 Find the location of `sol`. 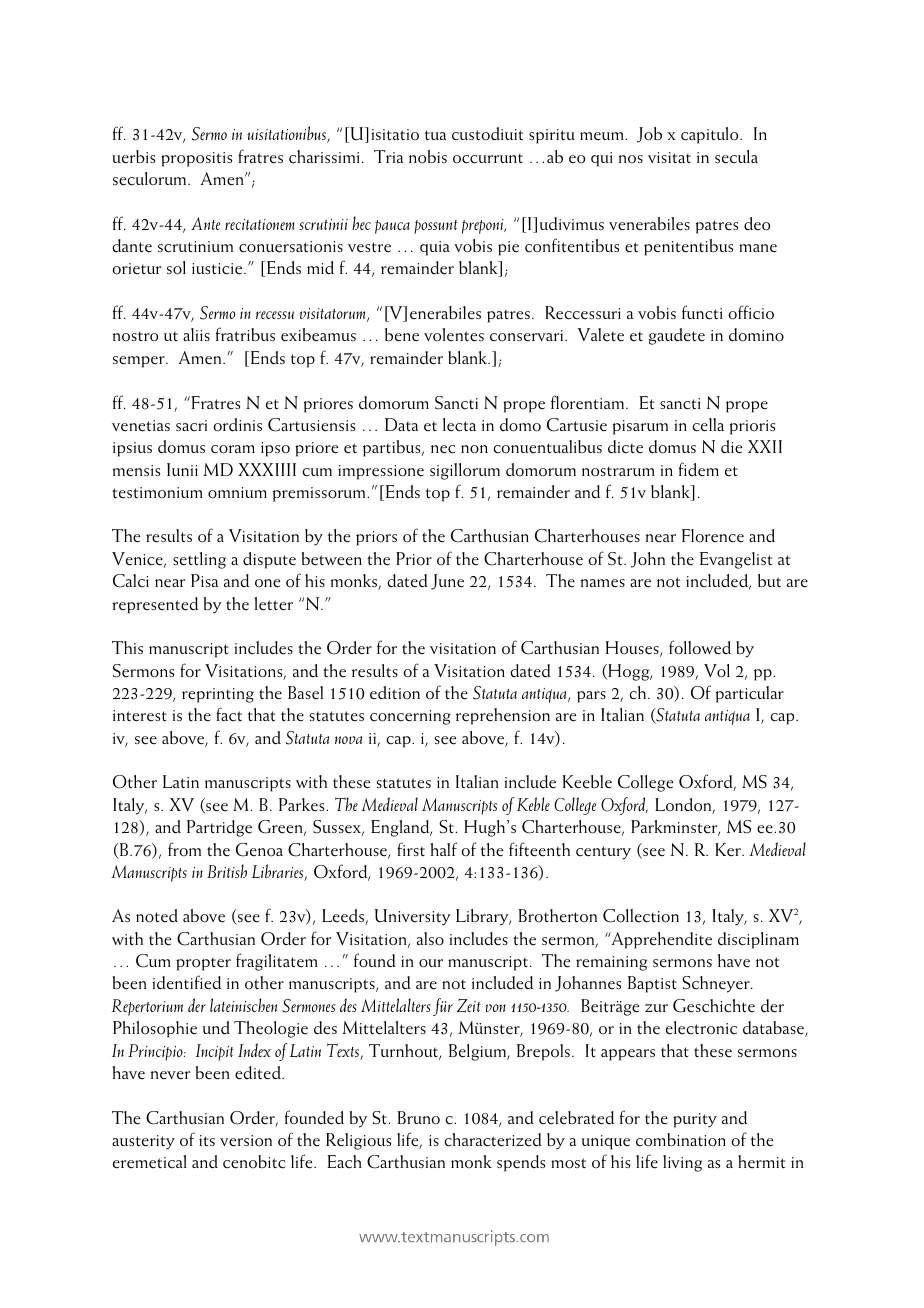

sol is located at coordinates (176, 268).
